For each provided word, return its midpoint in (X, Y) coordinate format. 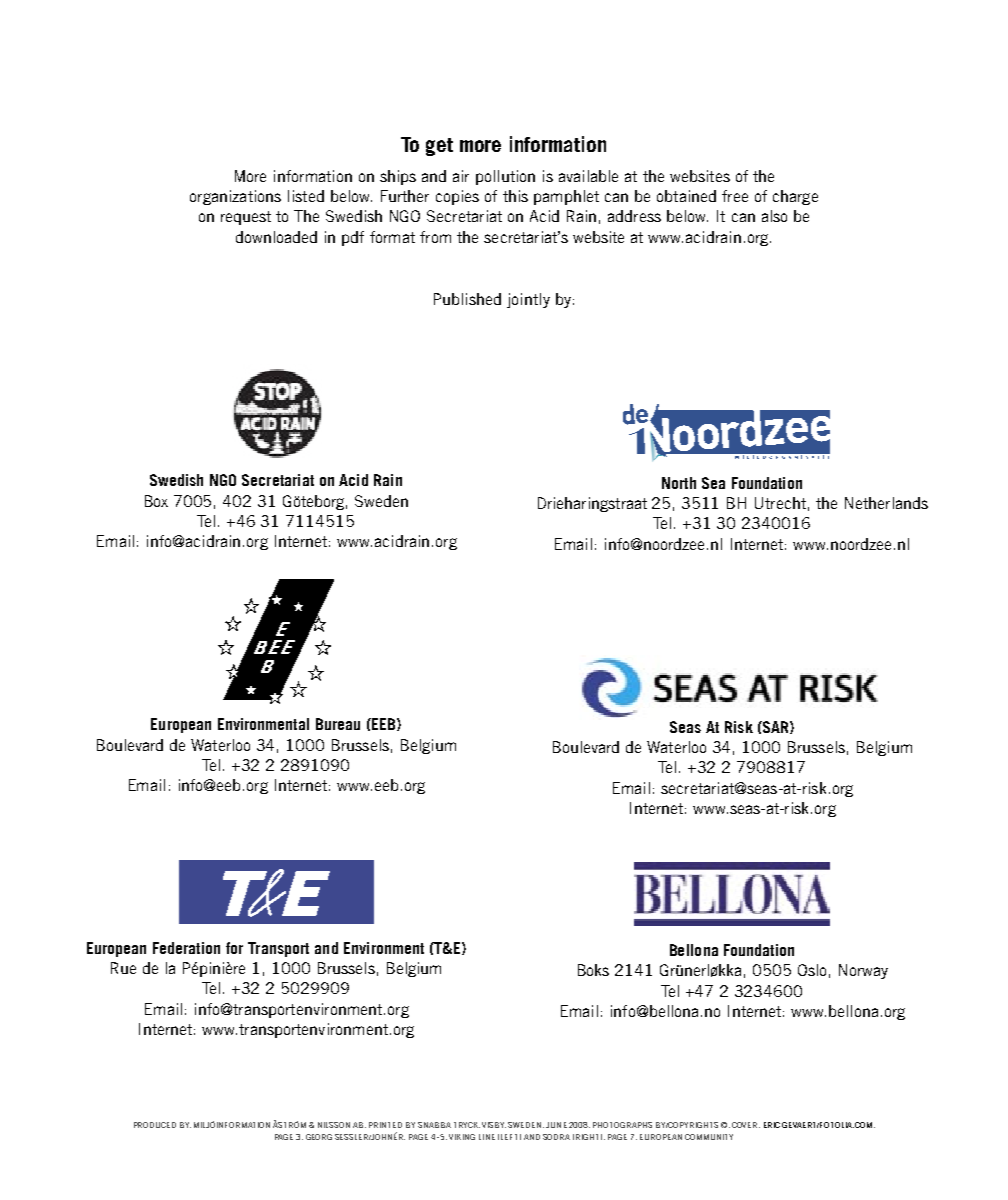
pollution (505, 177)
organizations (235, 197)
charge (795, 197)
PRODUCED (155, 1125)
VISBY (494, 1125)
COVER (746, 1125)
